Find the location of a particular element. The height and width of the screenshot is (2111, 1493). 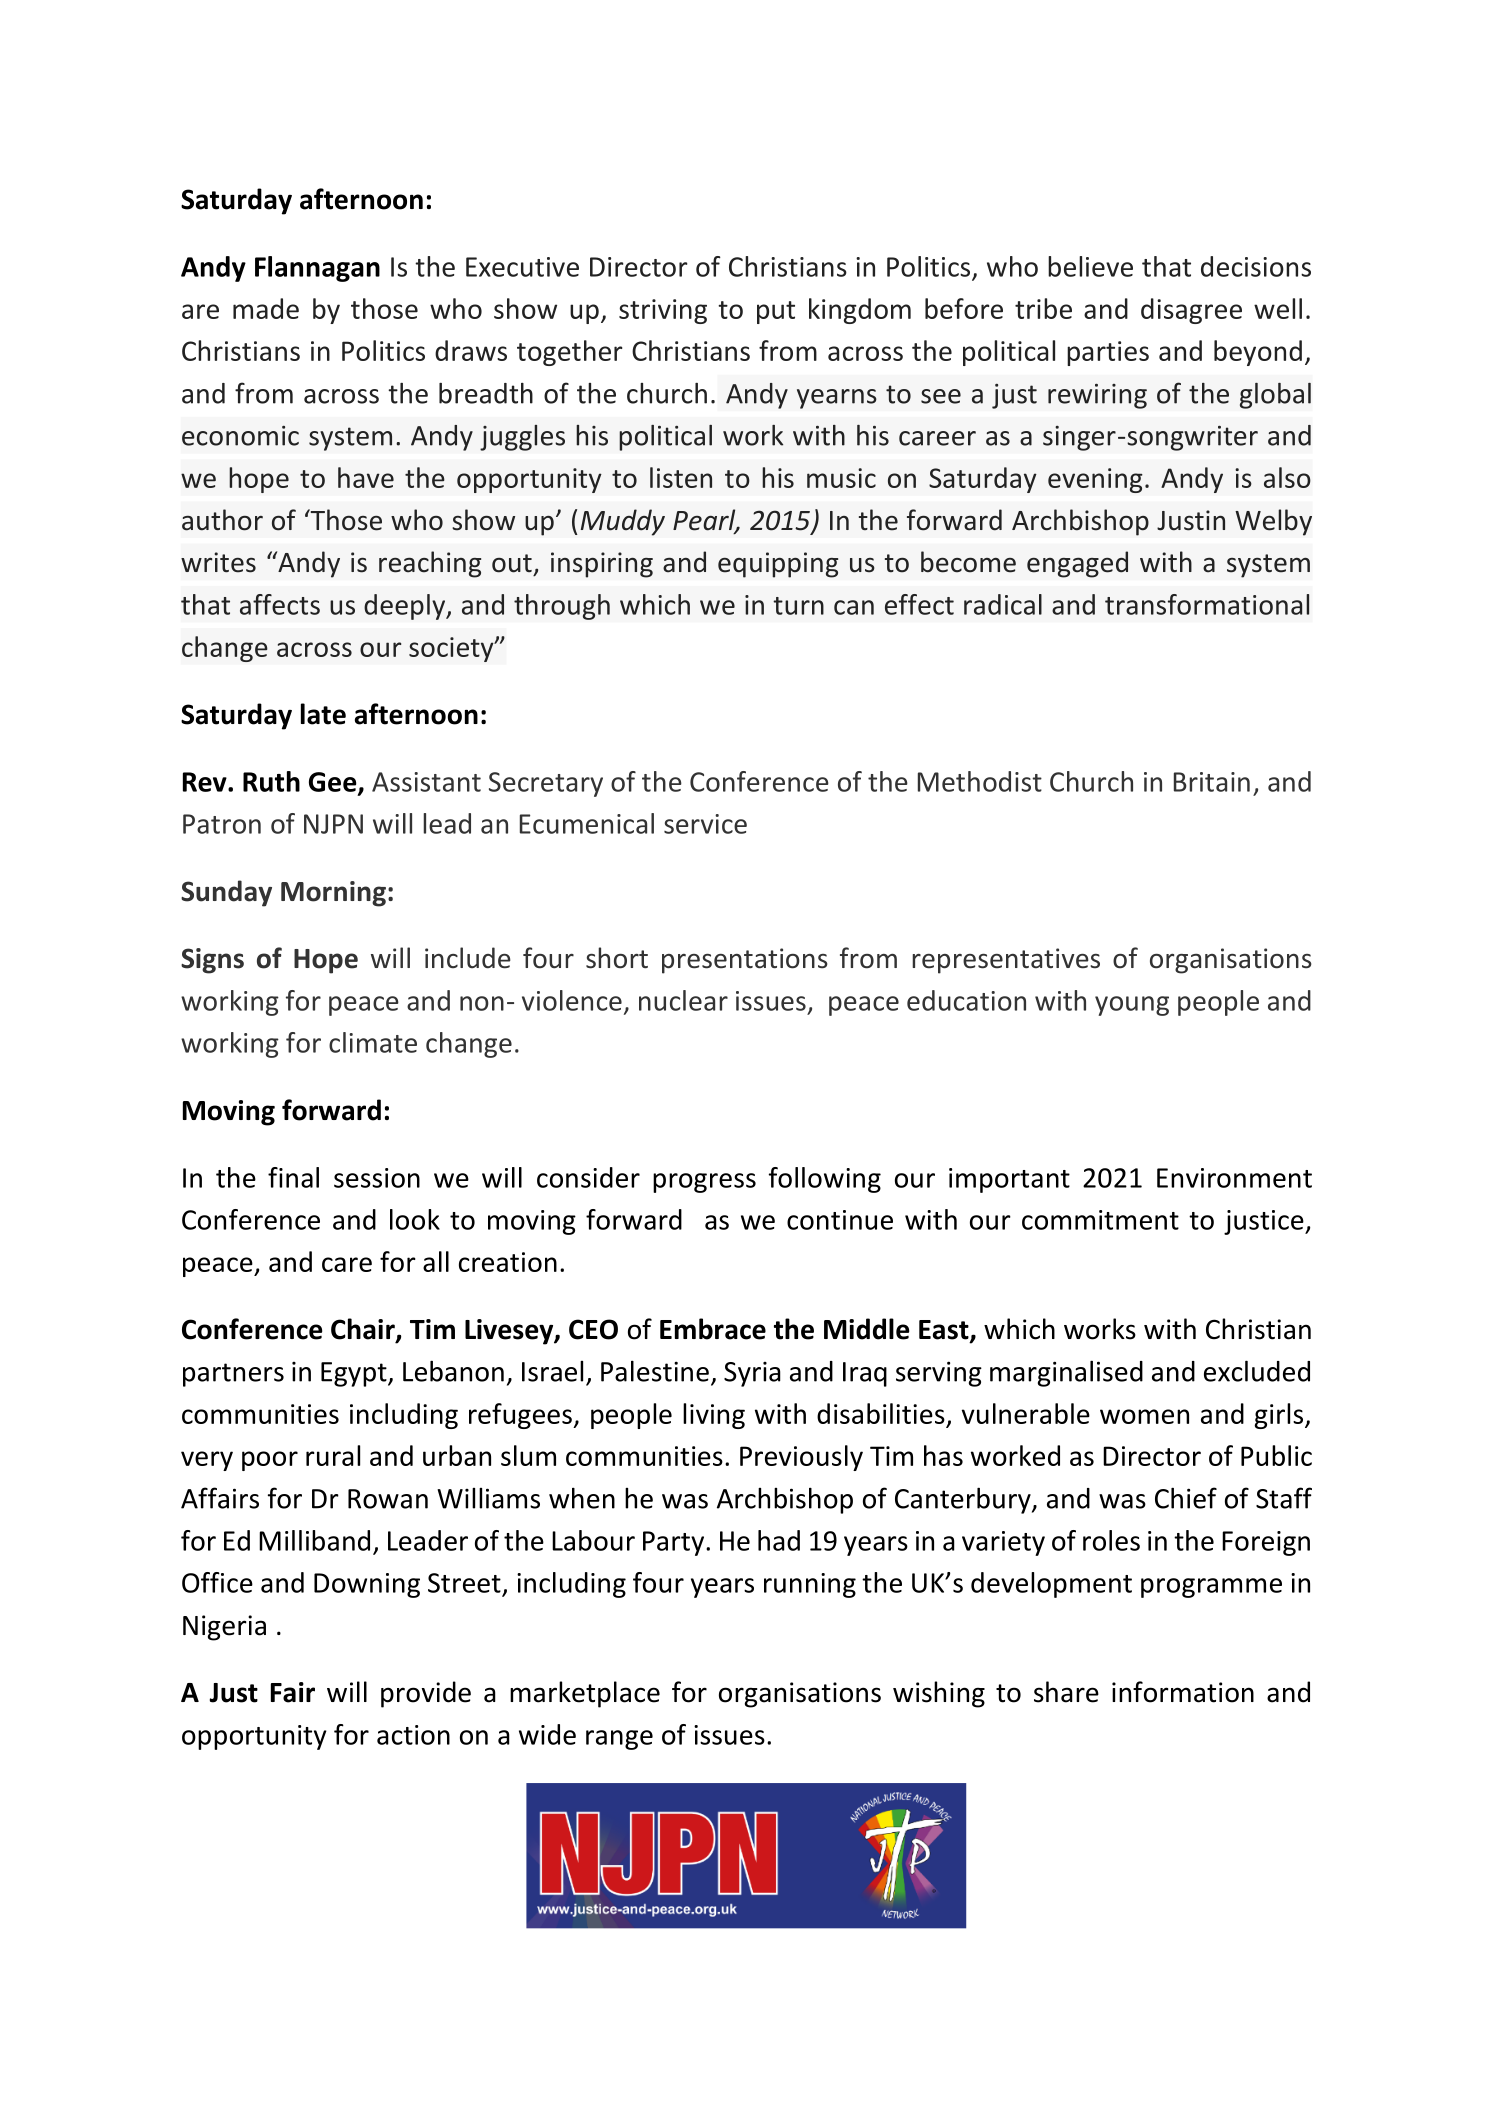

provide is located at coordinates (426, 1694).
